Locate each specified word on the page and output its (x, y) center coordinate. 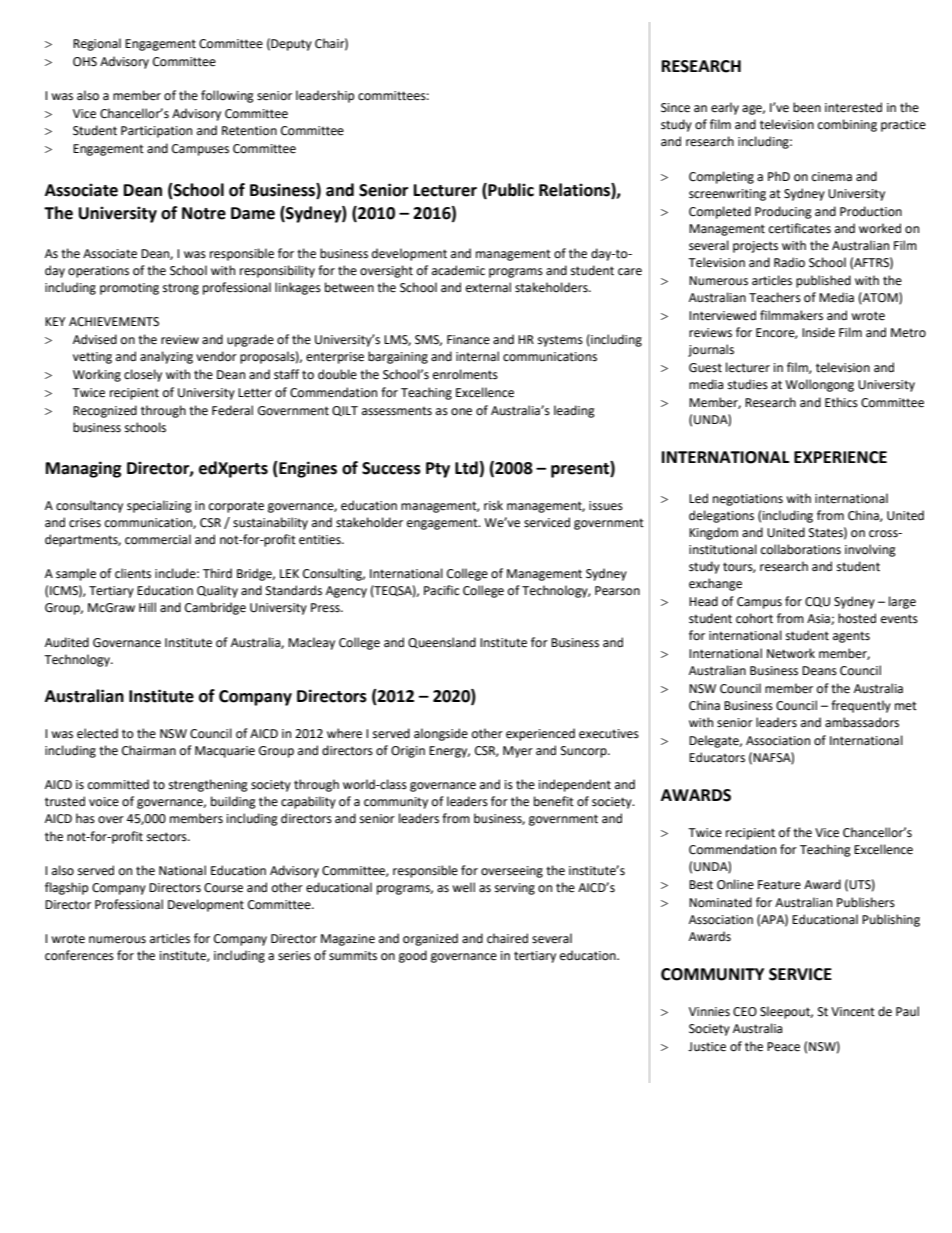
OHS (85, 62)
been (807, 107)
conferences (79, 955)
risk (493, 505)
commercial (158, 539)
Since (675, 108)
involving (870, 550)
